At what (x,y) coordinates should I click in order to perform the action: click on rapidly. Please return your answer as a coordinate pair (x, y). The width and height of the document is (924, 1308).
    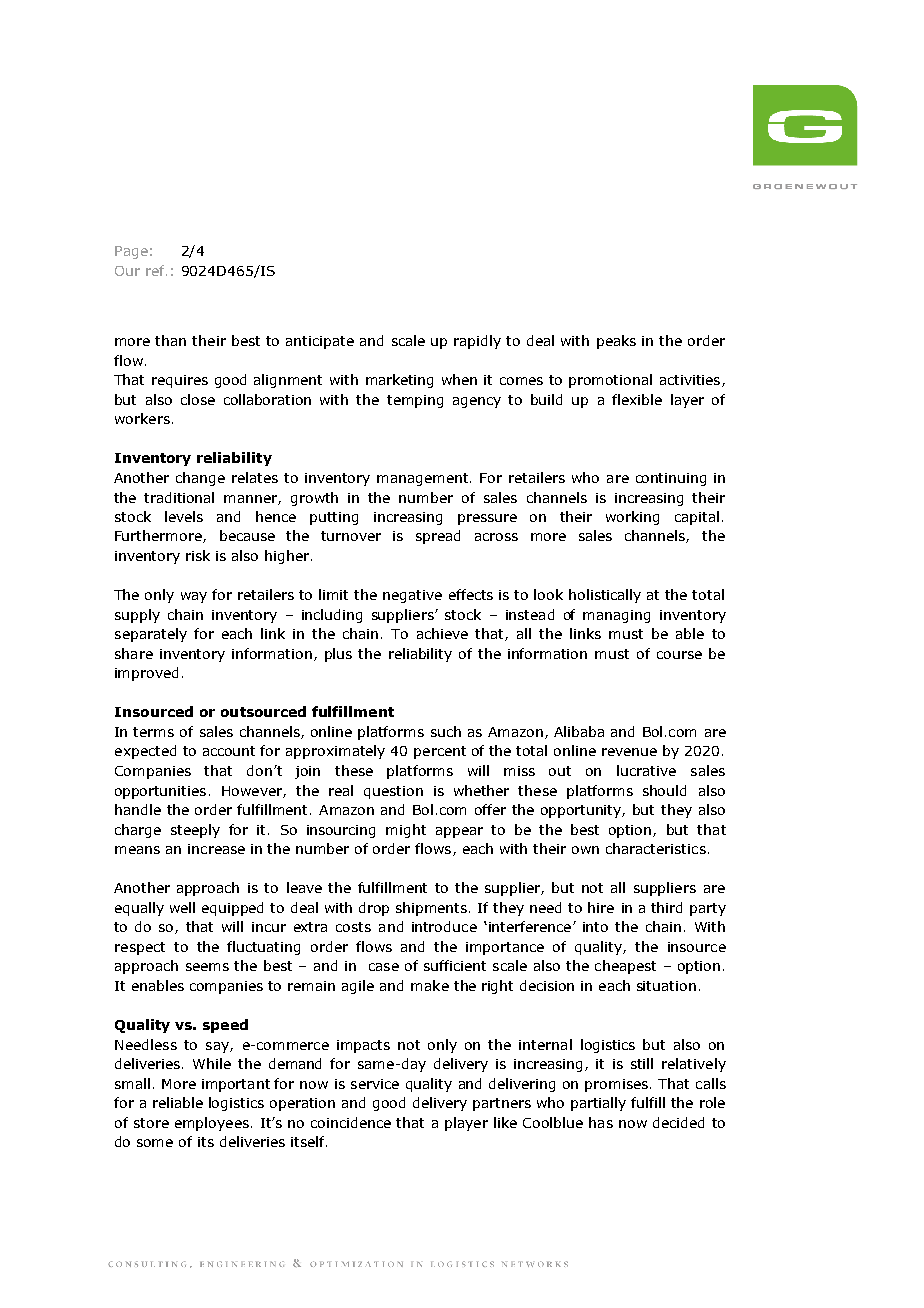
    Looking at the image, I should click on (477, 342).
